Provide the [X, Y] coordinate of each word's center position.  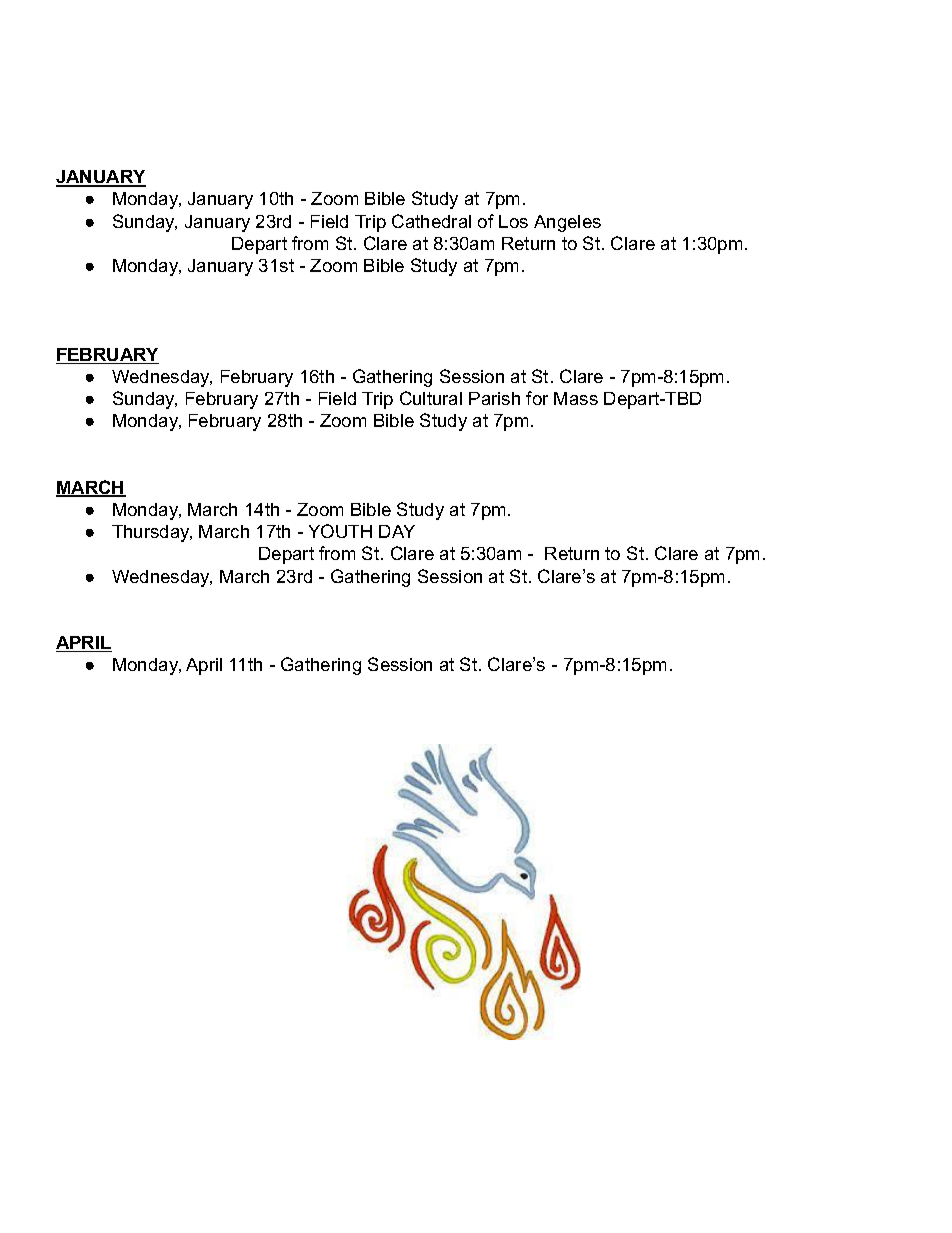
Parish [494, 398]
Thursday [152, 533]
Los [513, 221]
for [537, 398]
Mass [576, 398]
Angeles [567, 223]
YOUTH [340, 531]
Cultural [431, 398]
